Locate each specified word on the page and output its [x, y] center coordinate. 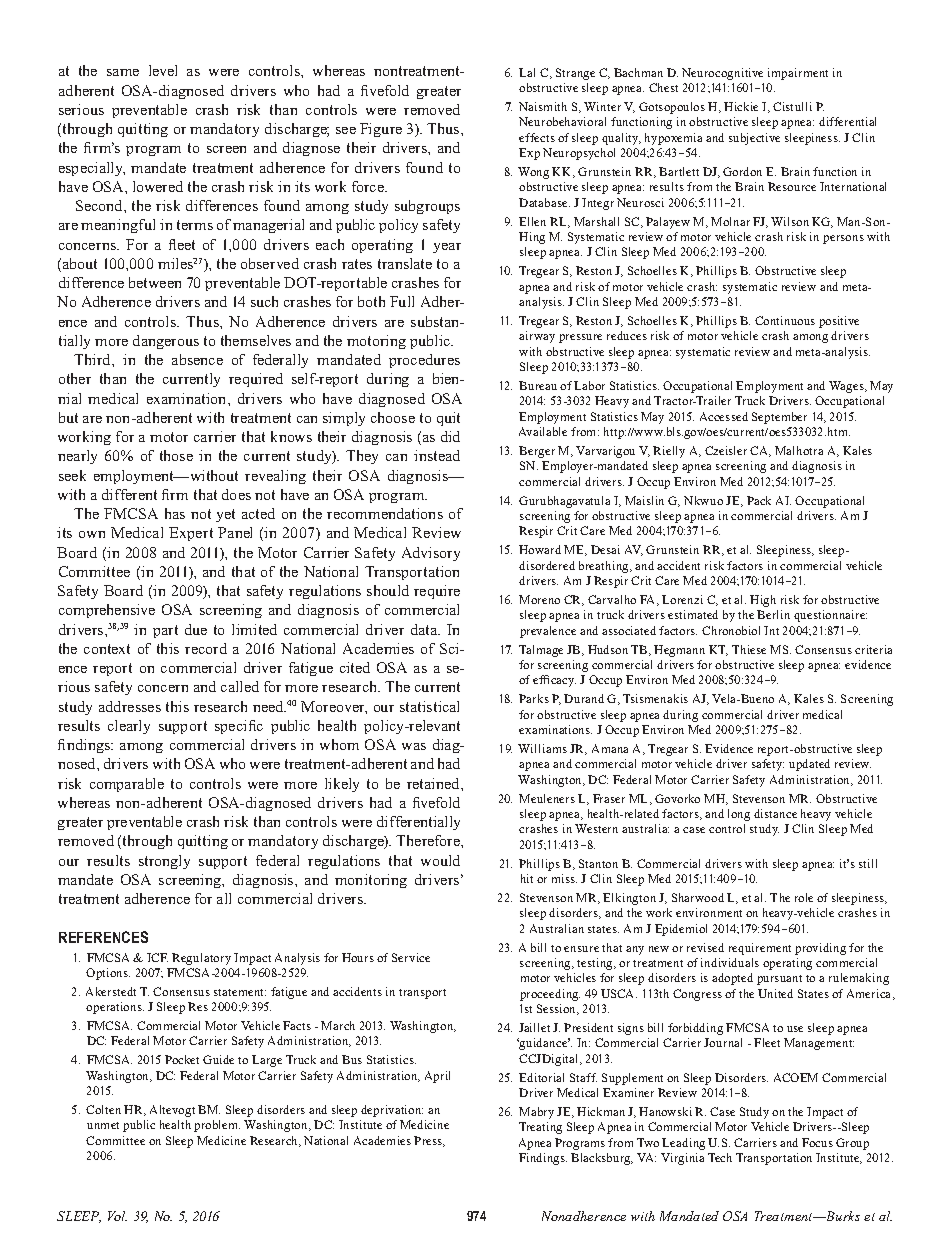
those [176, 455]
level [163, 70]
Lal [527, 72]
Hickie [741, 106]
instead [437, 455]
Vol [117, 1216]
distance [775, 813]
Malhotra [799, 450]
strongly [164, 862]
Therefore [429, 840]
